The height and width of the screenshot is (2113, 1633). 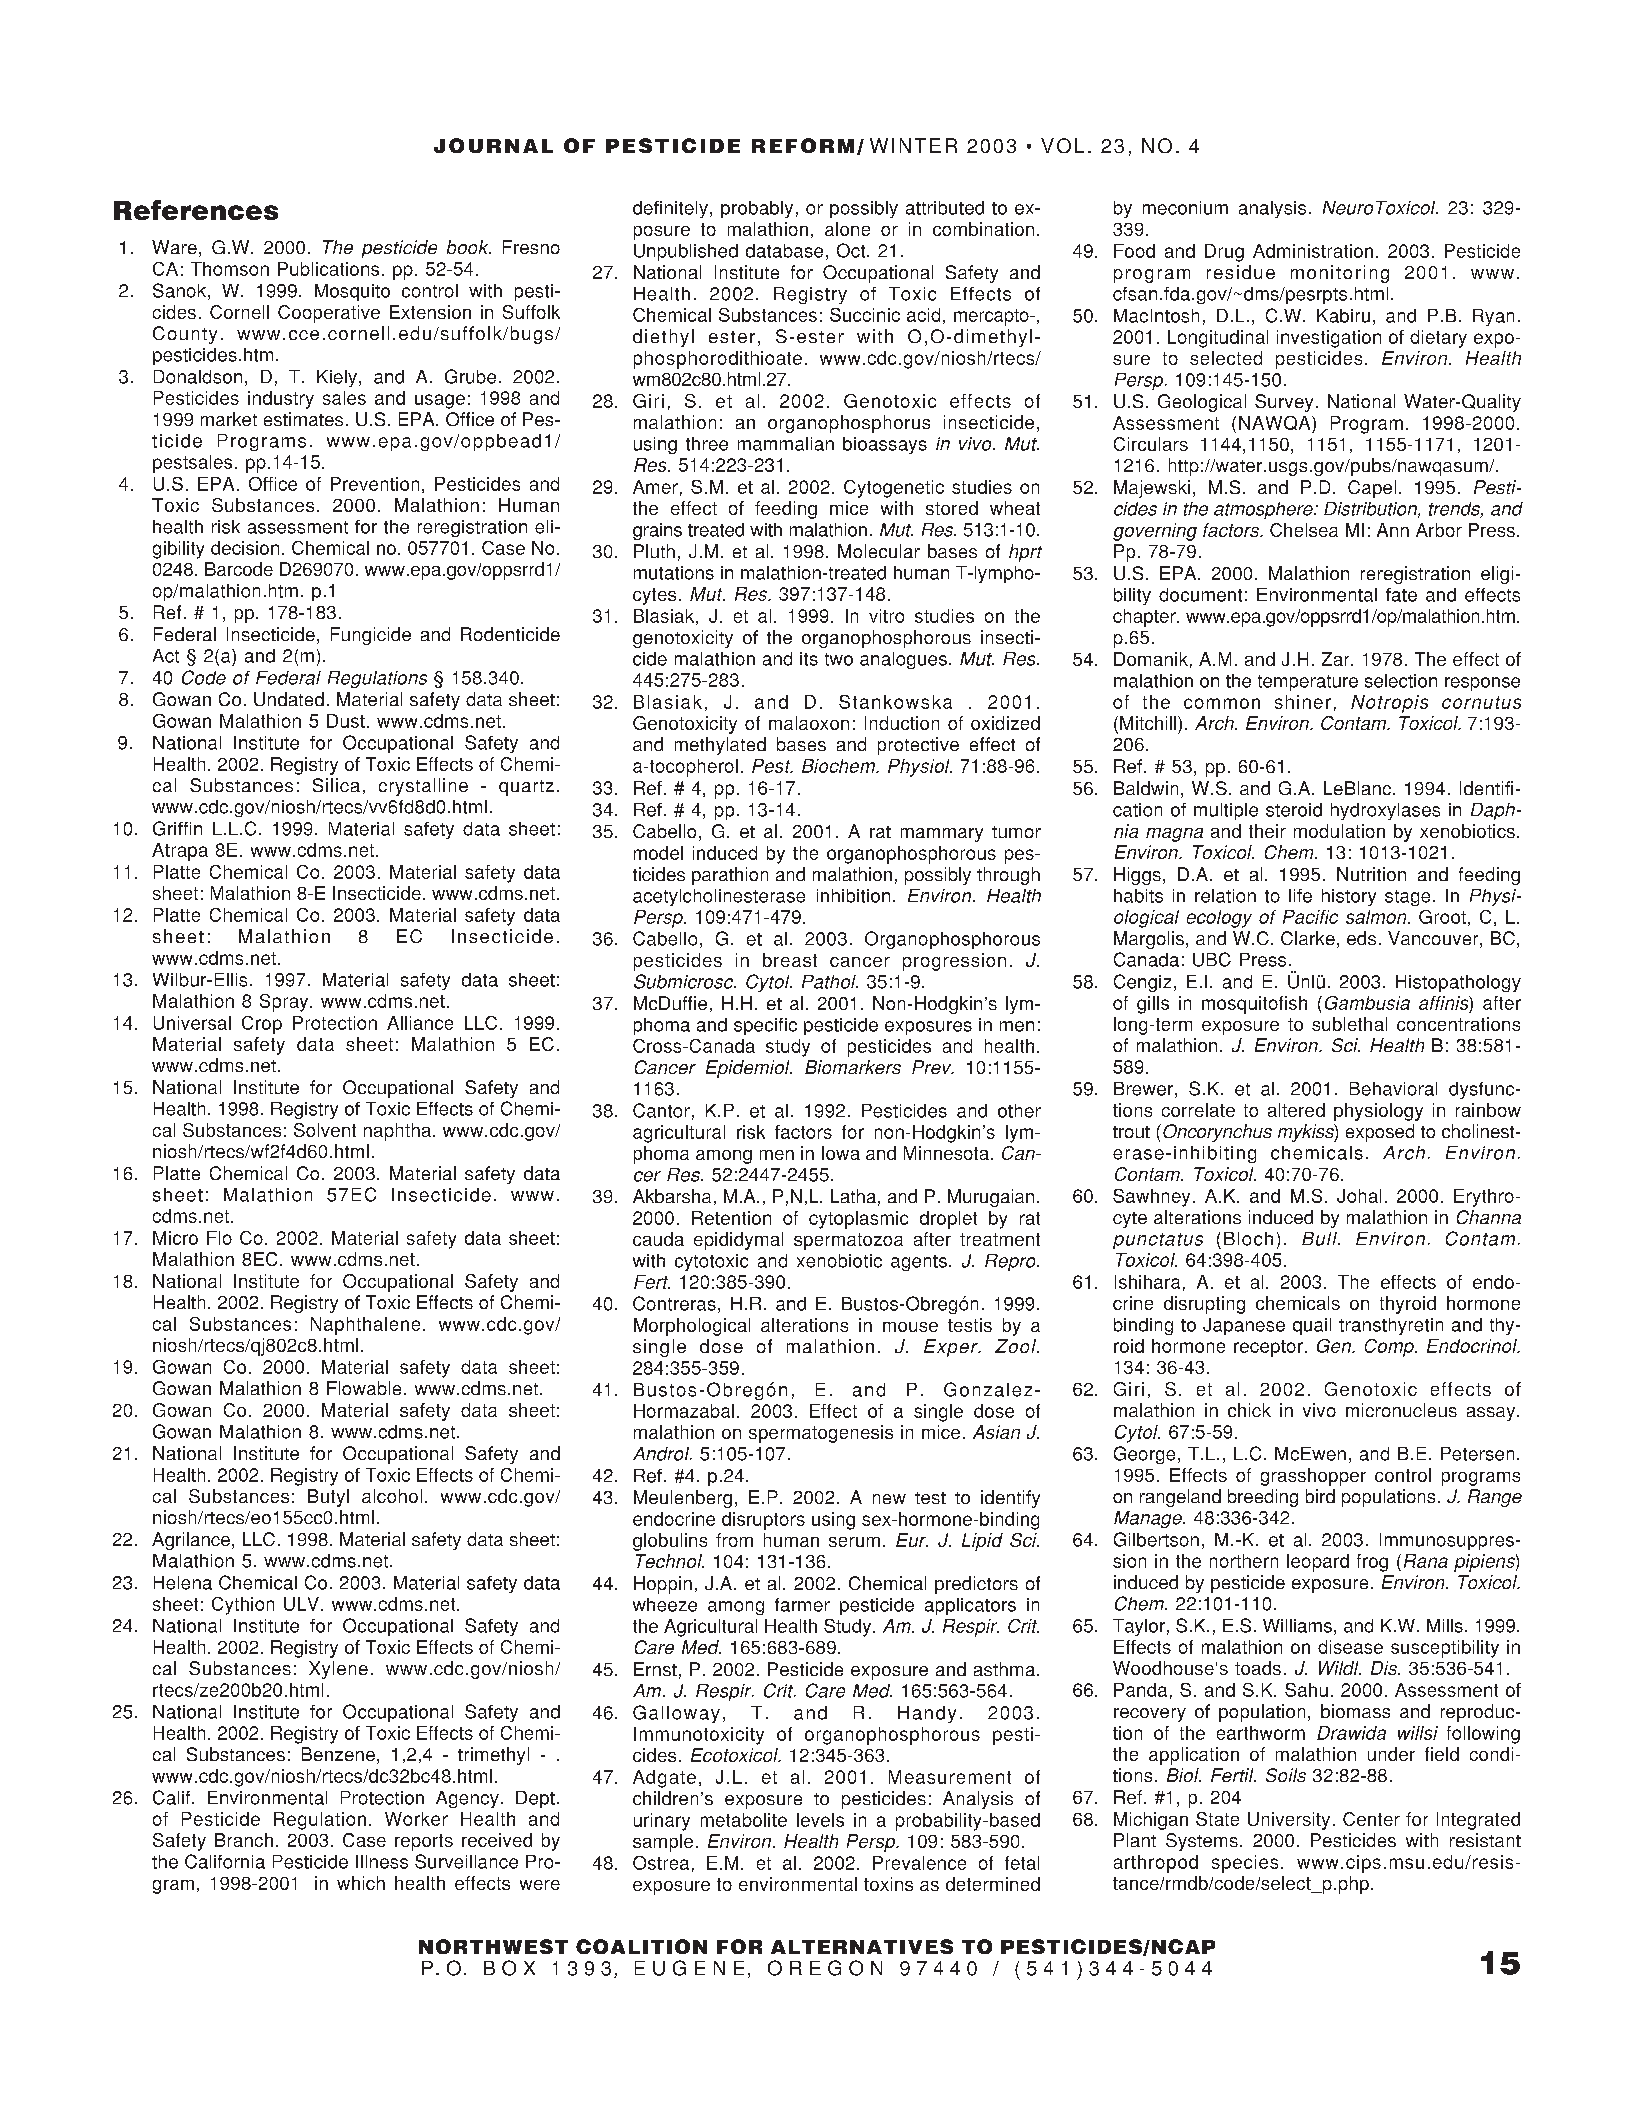 What do you see at coordinates (886, 616) in the screenshot?
I see `vitro` at bounding box center [886, 616].
